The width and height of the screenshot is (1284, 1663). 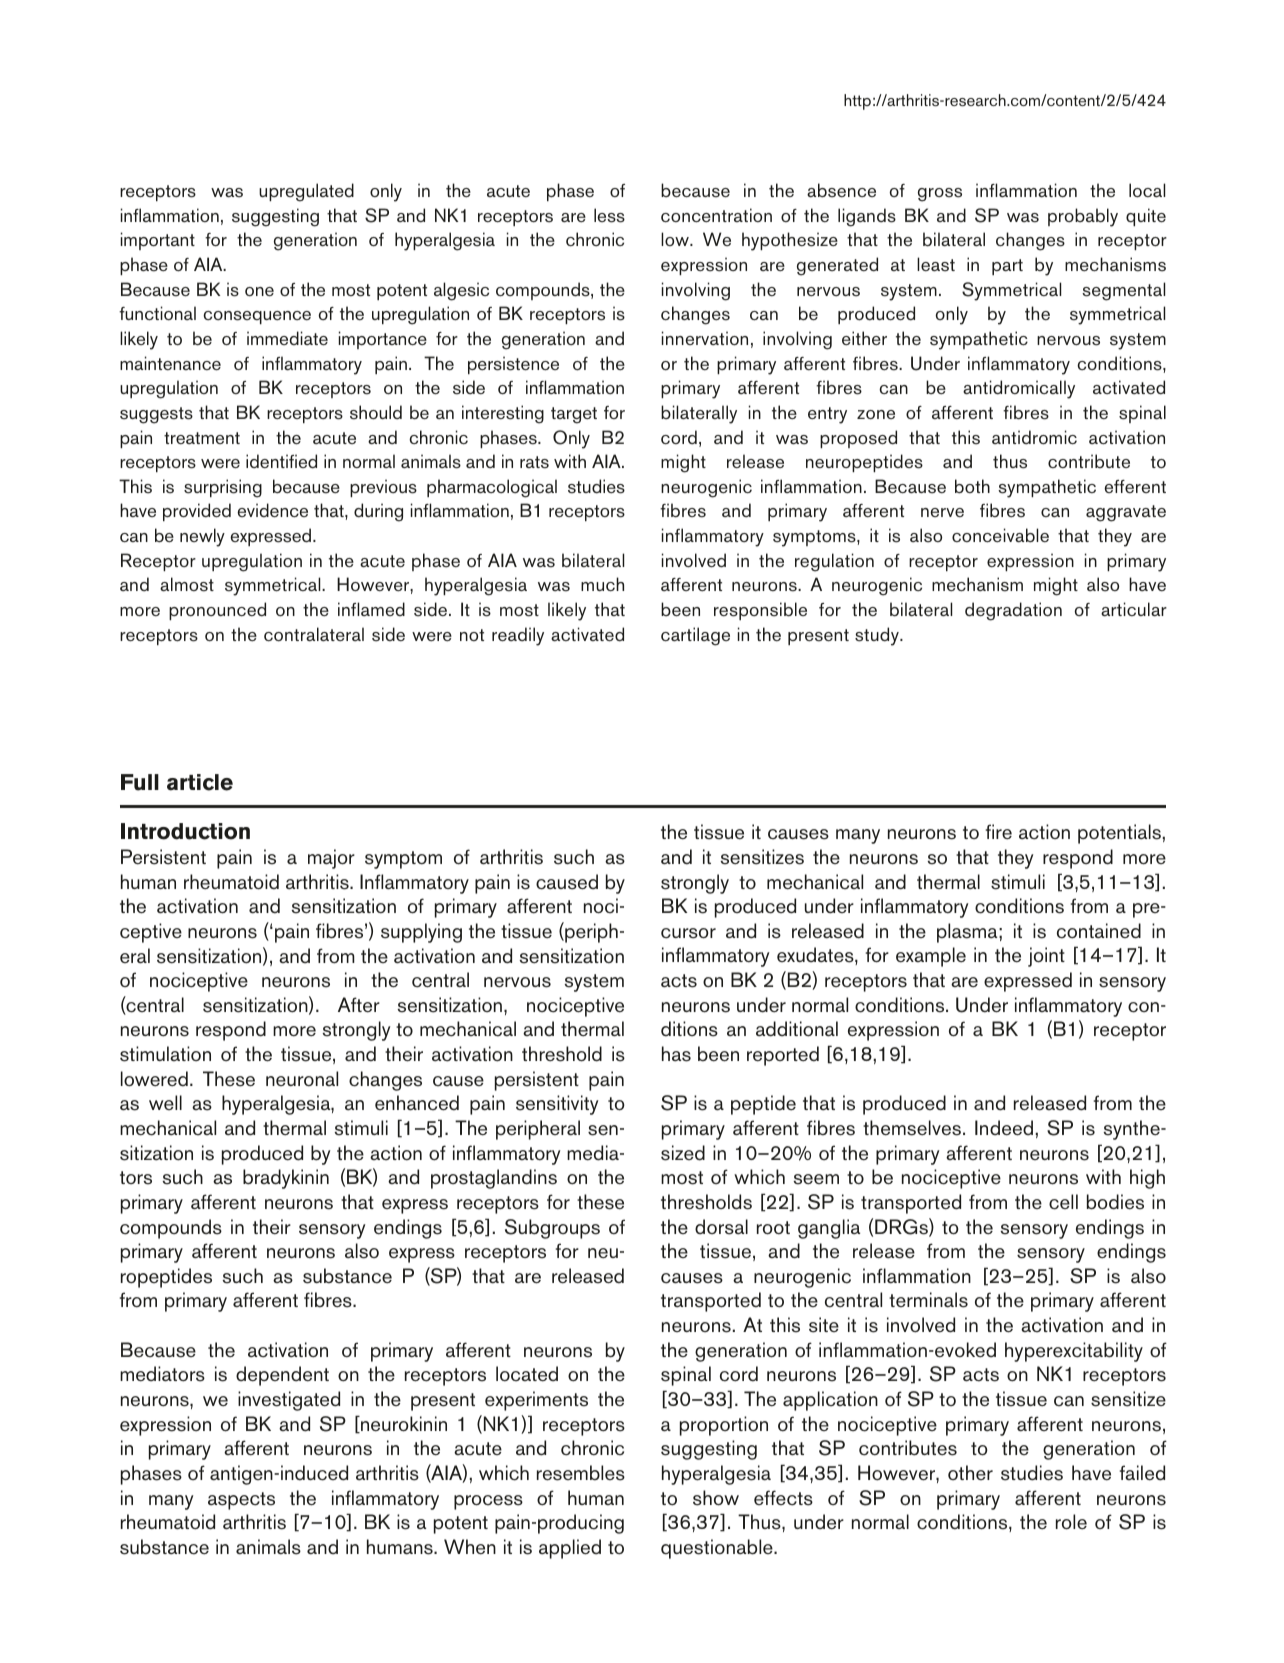 What do you see at coordinates (716, 1498) in the screenshot?
I see `show` at bounding box center [716, 1498].
